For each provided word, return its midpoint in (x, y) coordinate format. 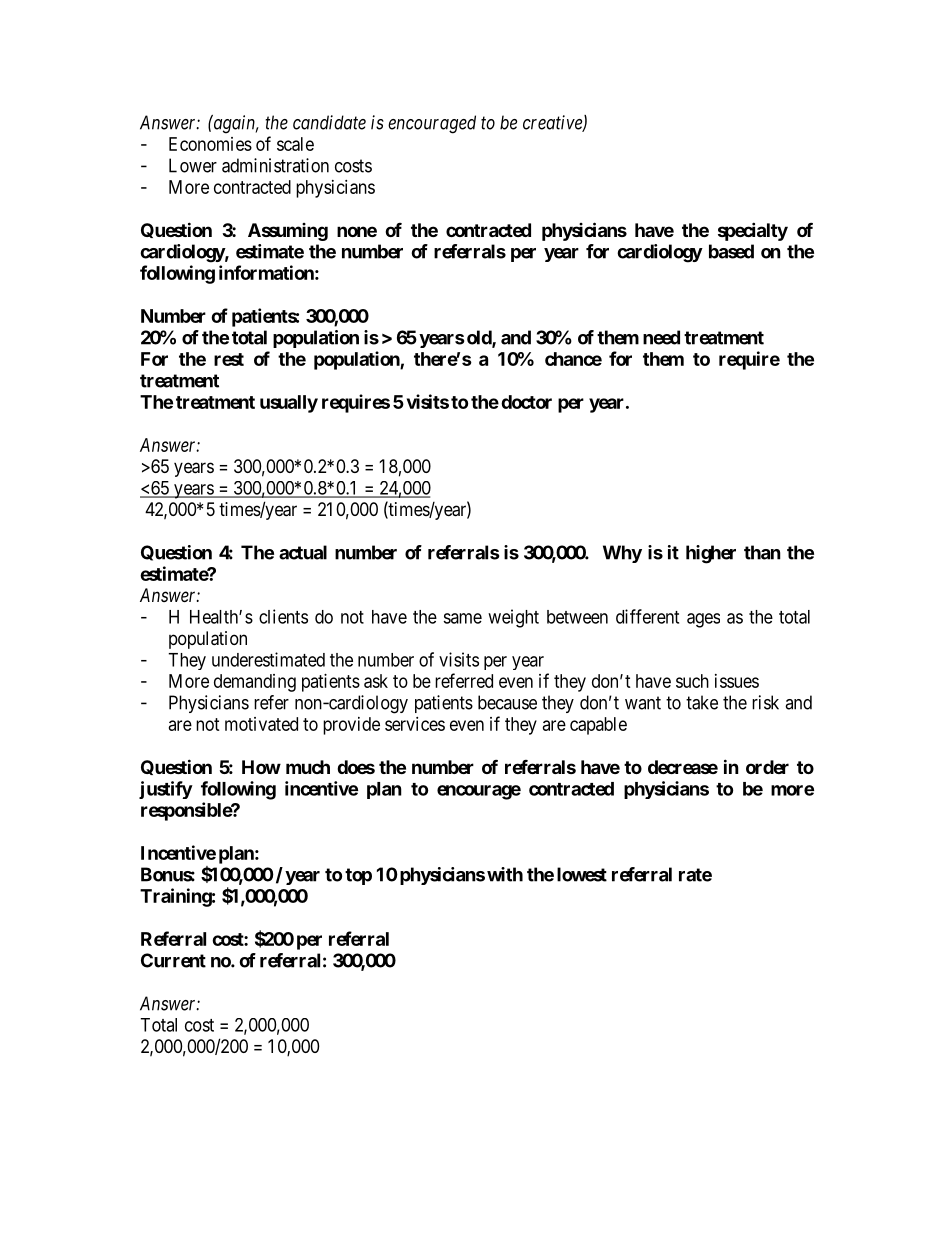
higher (711, 554)
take (702, 702)
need (661, 337)
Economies (210, 144)
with (505, 874)
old (480, 338)
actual (303, 552)
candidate (329, 122)
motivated (261, 724)
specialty (753, 231)
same (462, 618)
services (415, 724)
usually (289, 404)
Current (173, 960)
